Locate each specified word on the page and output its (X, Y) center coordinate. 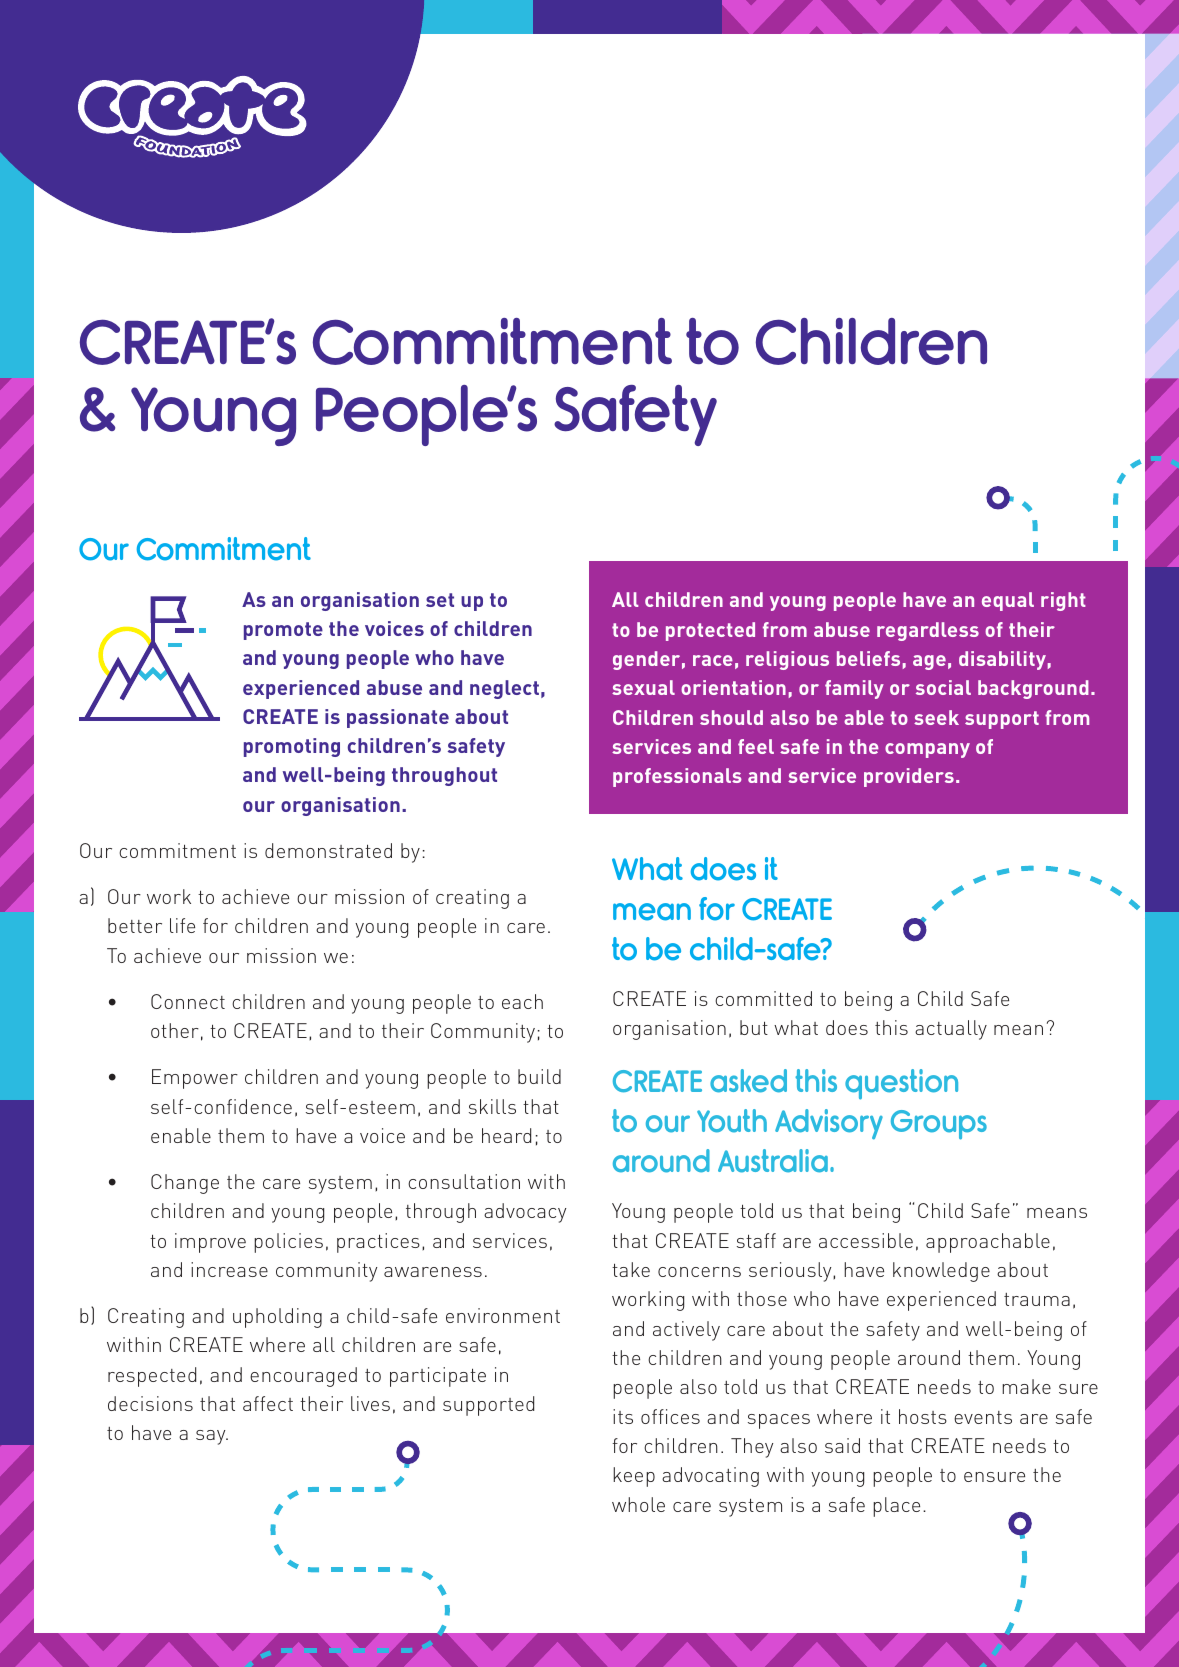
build (539, 1076)
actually (951, 1030)
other (175, 1030)
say (212, 1437)
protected (710, 631)
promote (283, 631)
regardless (928, 631)
